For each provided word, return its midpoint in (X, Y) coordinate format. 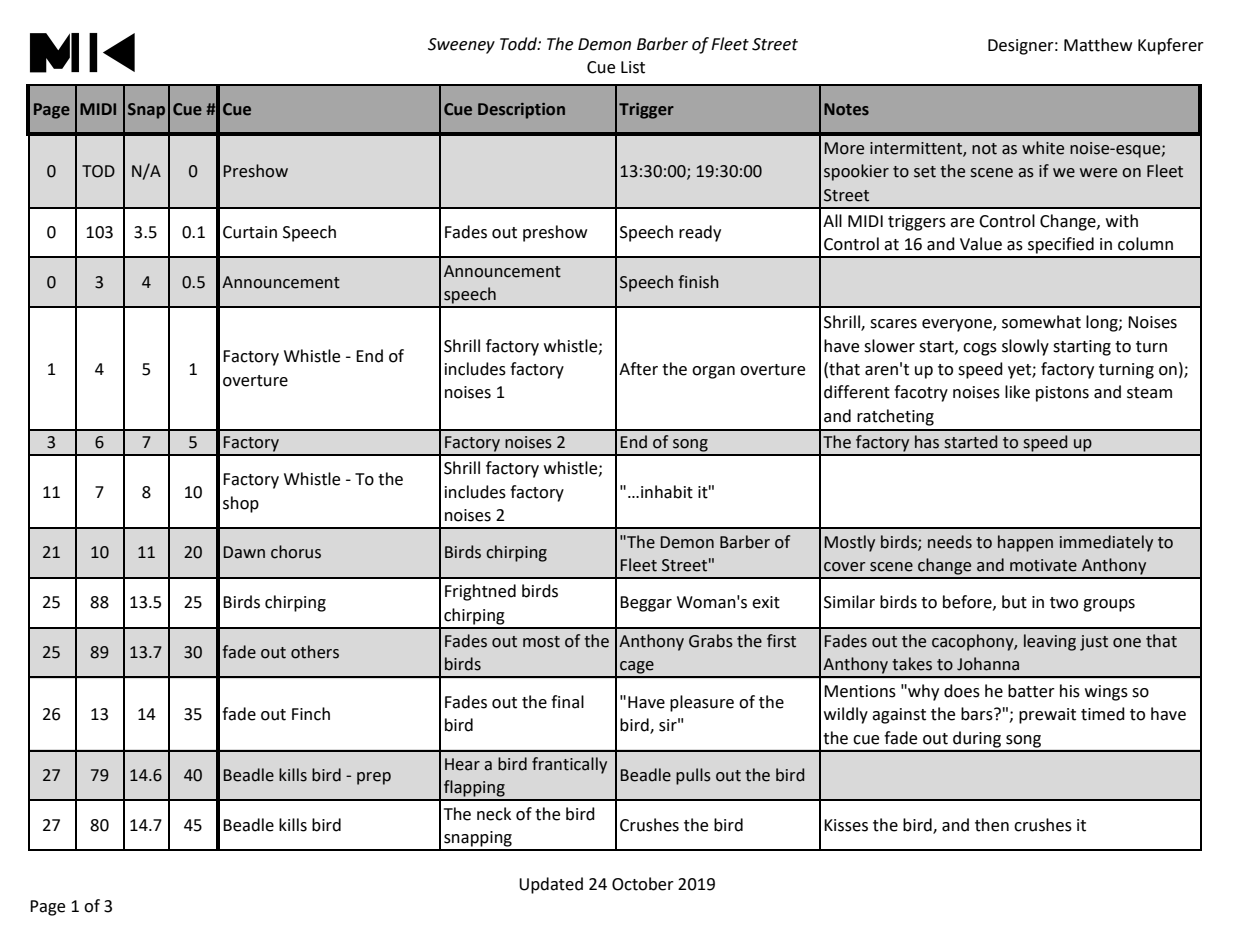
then (992, 825)
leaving (1050, 642)
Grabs (711, 641)
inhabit (667, 492)
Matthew (1098, 45)
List (633, 67)
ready (700, 233)
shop (241, 504)
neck (494, 814)
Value (981, 244)
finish (698, 282)
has (927, 442)
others (315, 652)
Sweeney (461, 46)
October (643, 884)
